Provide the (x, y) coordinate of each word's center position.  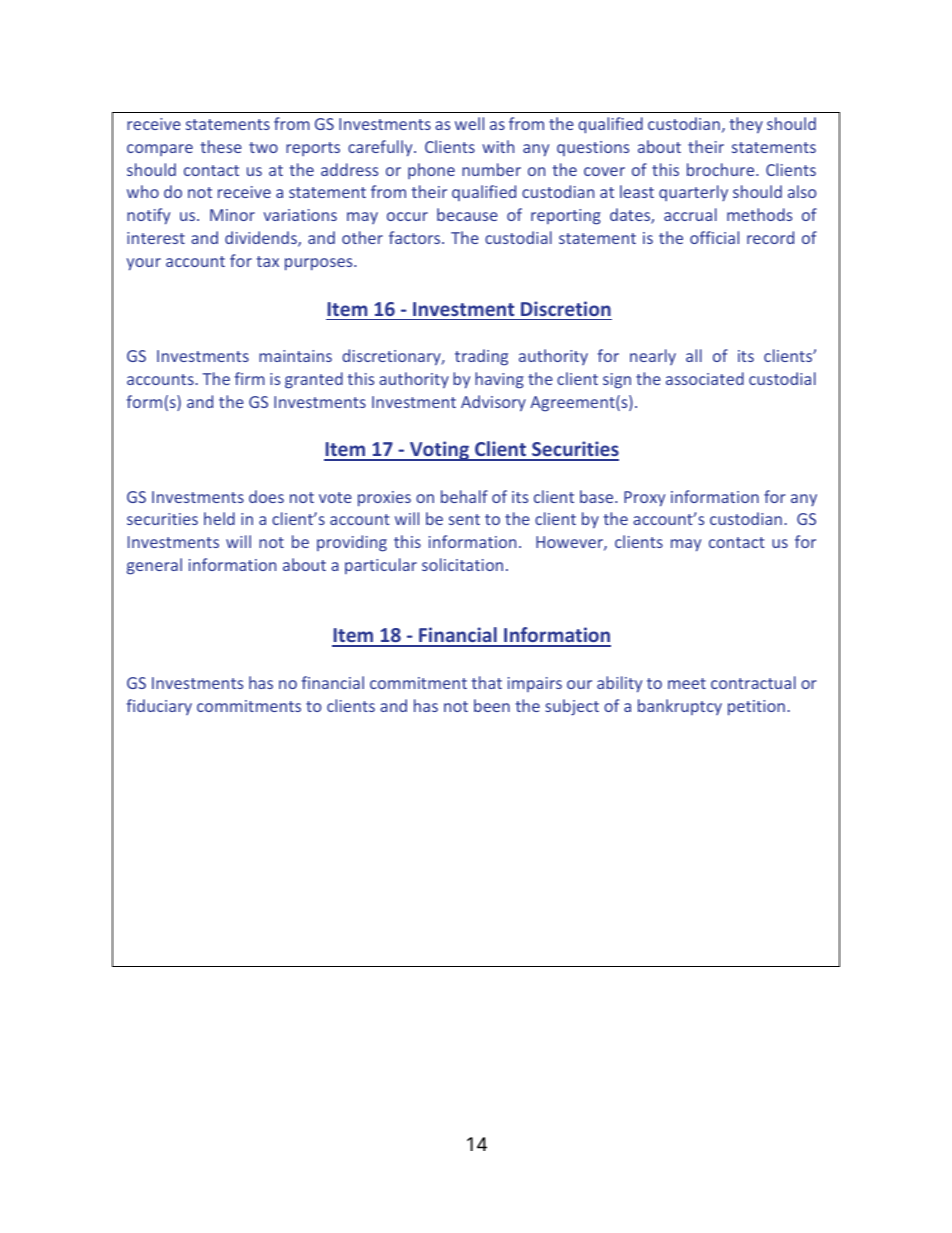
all (694, 355)
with (498, 146)
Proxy (644, 499)
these (221, 146)
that (487, 682)
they (746, 125)
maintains (295, 356)
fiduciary (159, 707)
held (219, 518)
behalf (464, 496)
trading (481, 357)
